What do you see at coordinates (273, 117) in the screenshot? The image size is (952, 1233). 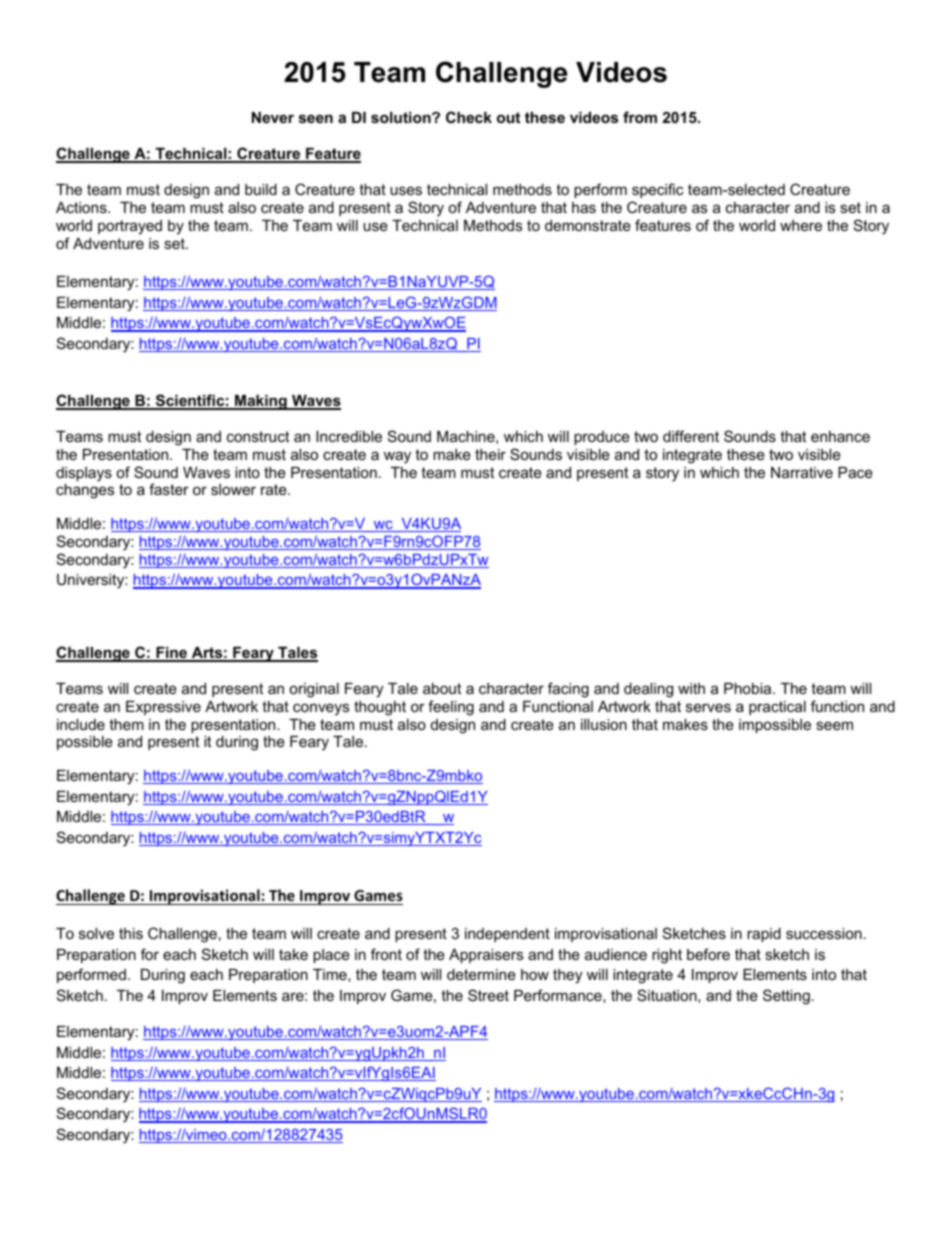 I see `Never` at bounding box center [273, 117].
